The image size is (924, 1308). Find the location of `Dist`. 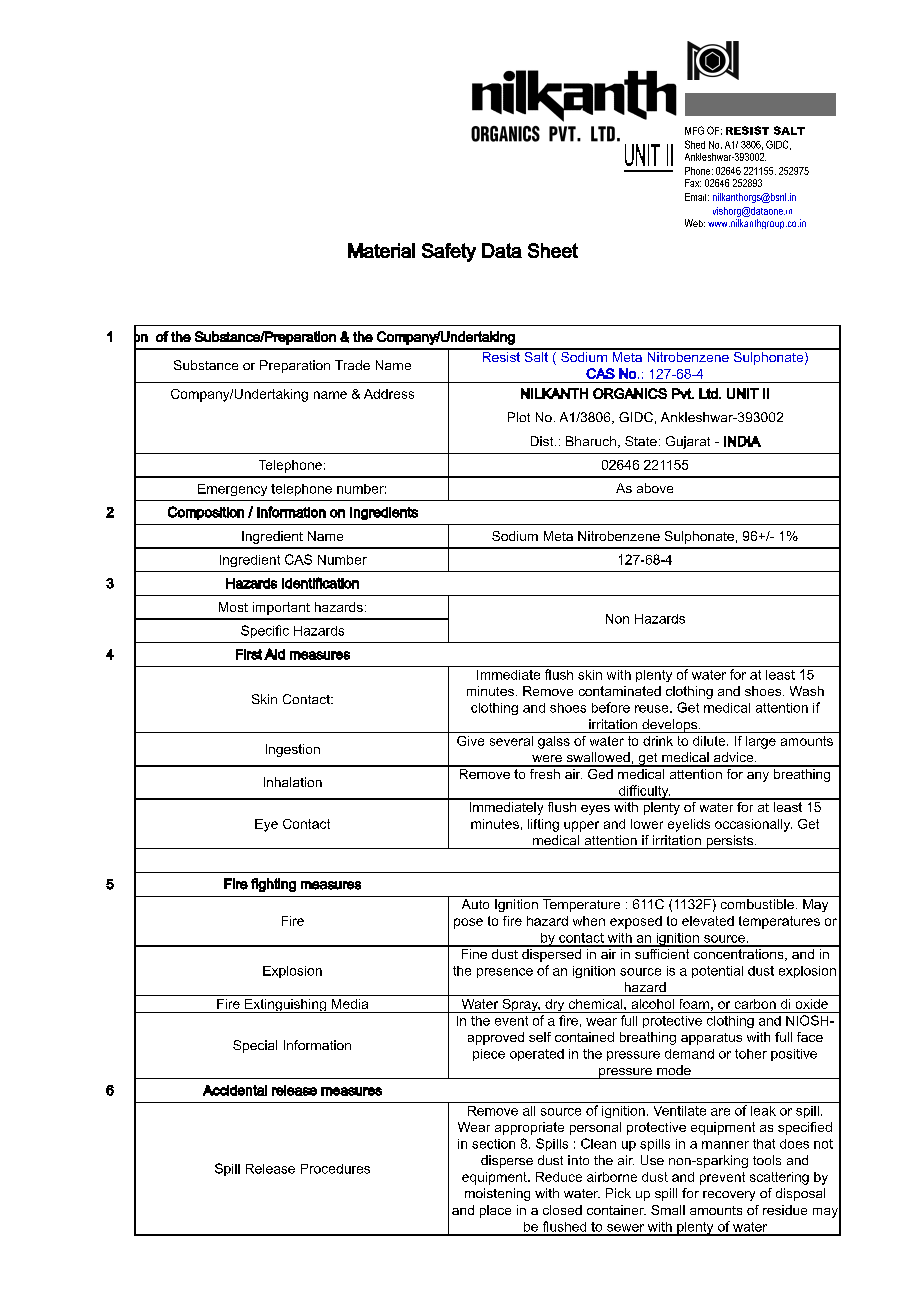

Dist is located at coordinates (543, 441).
